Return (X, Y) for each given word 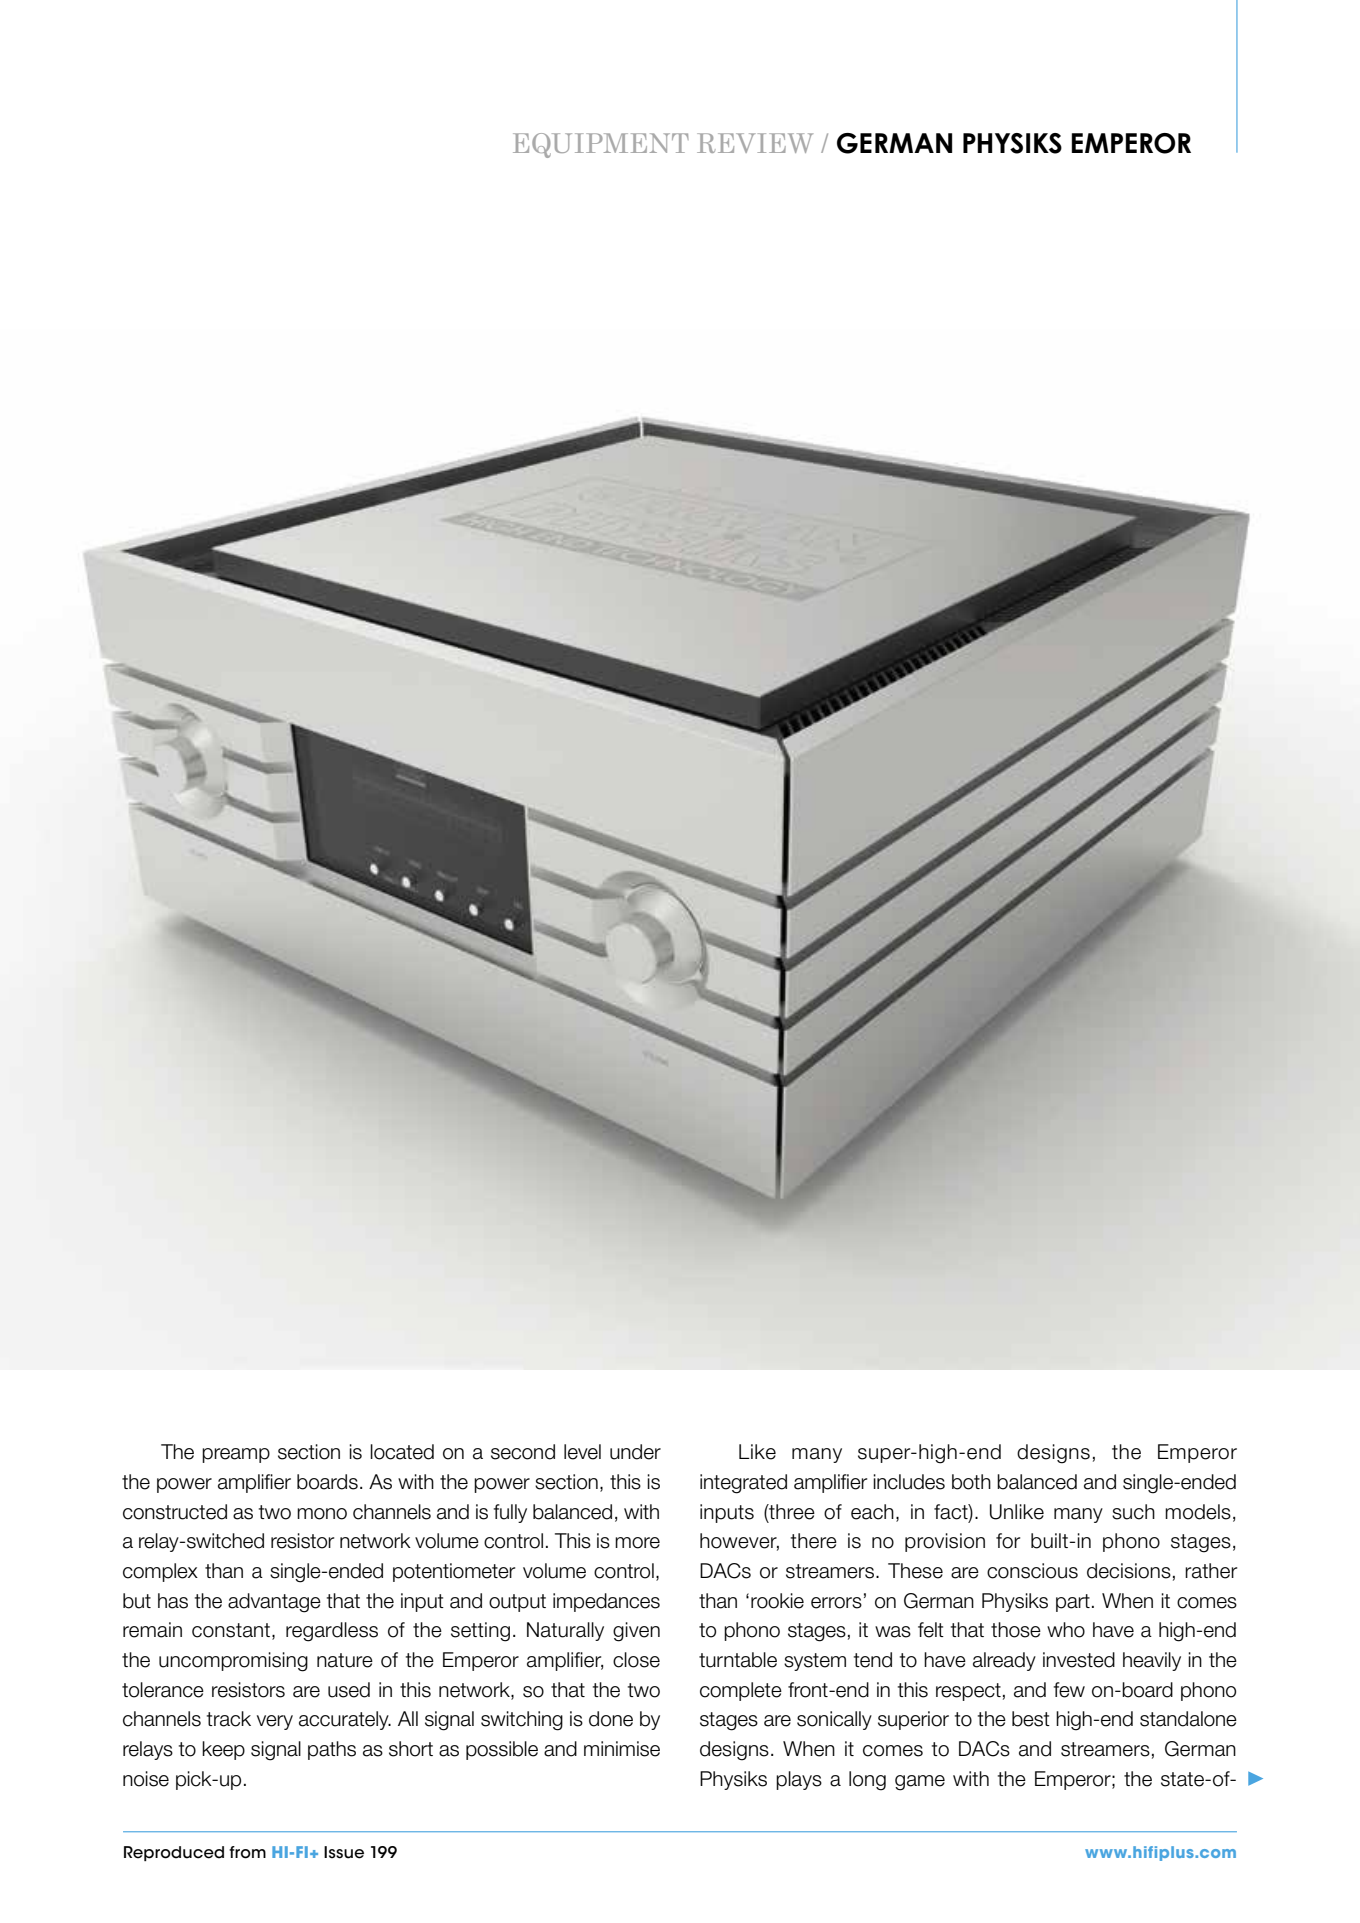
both (971, 1482)
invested (1079, 1660)
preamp (236, 1455)
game (920, 1783)
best (1031, 1719)
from (247, 1852)
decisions (1129, 1571)
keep (223, 1750)
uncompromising (233, 1662)
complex (160, 1572)
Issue (344, 1852)
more (637, 1543)
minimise (622, 1749)
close (636, 1660)
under (635, 1452)
